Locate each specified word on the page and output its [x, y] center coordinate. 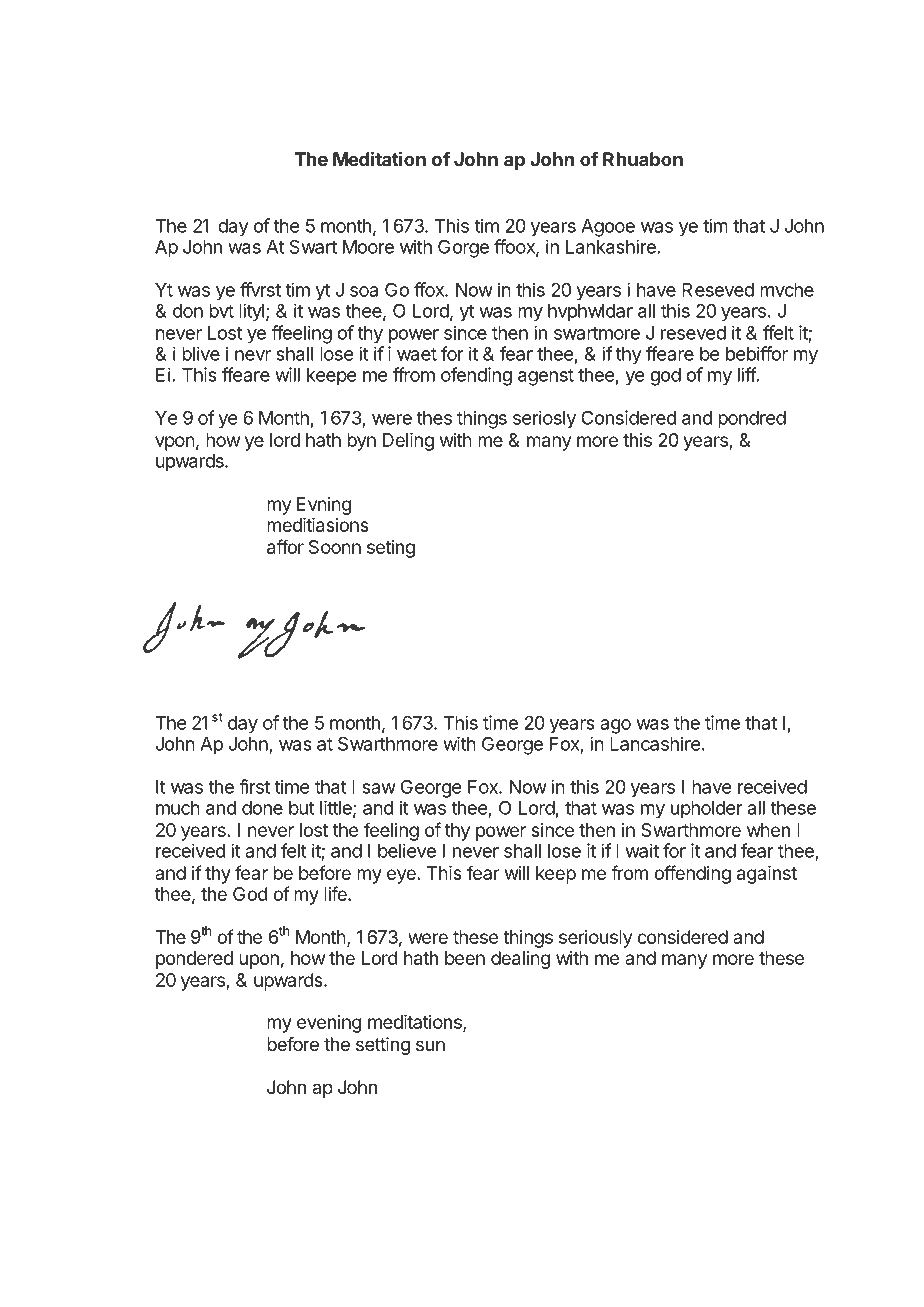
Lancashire [655, 744]
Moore [368, 247]
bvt [221, 311]
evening [329, 1024]
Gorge [463, 249]
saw [379, 788]
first [254, 786]
